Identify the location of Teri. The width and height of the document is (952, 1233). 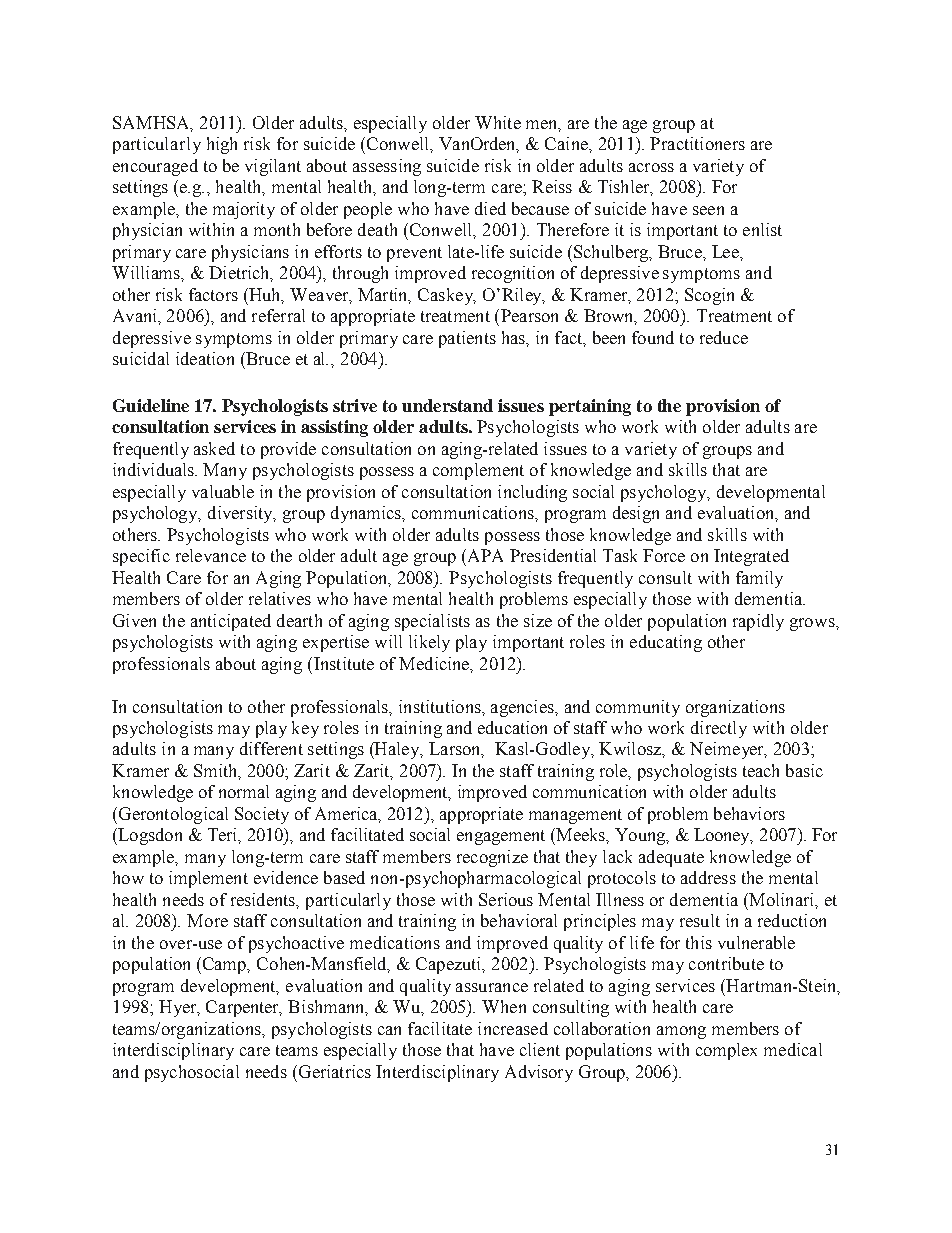
(223, 834).
